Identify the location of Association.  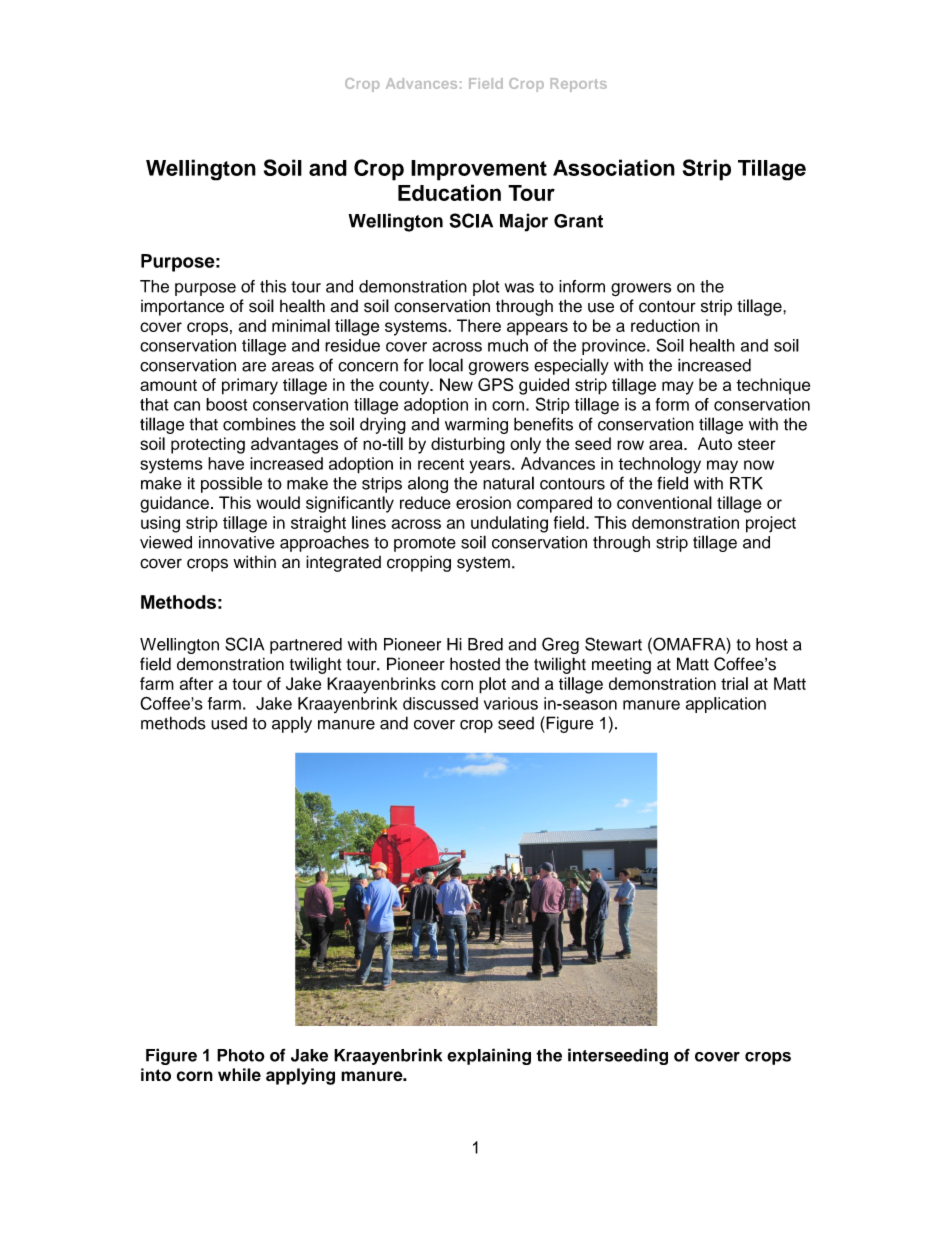
(614, 167).
